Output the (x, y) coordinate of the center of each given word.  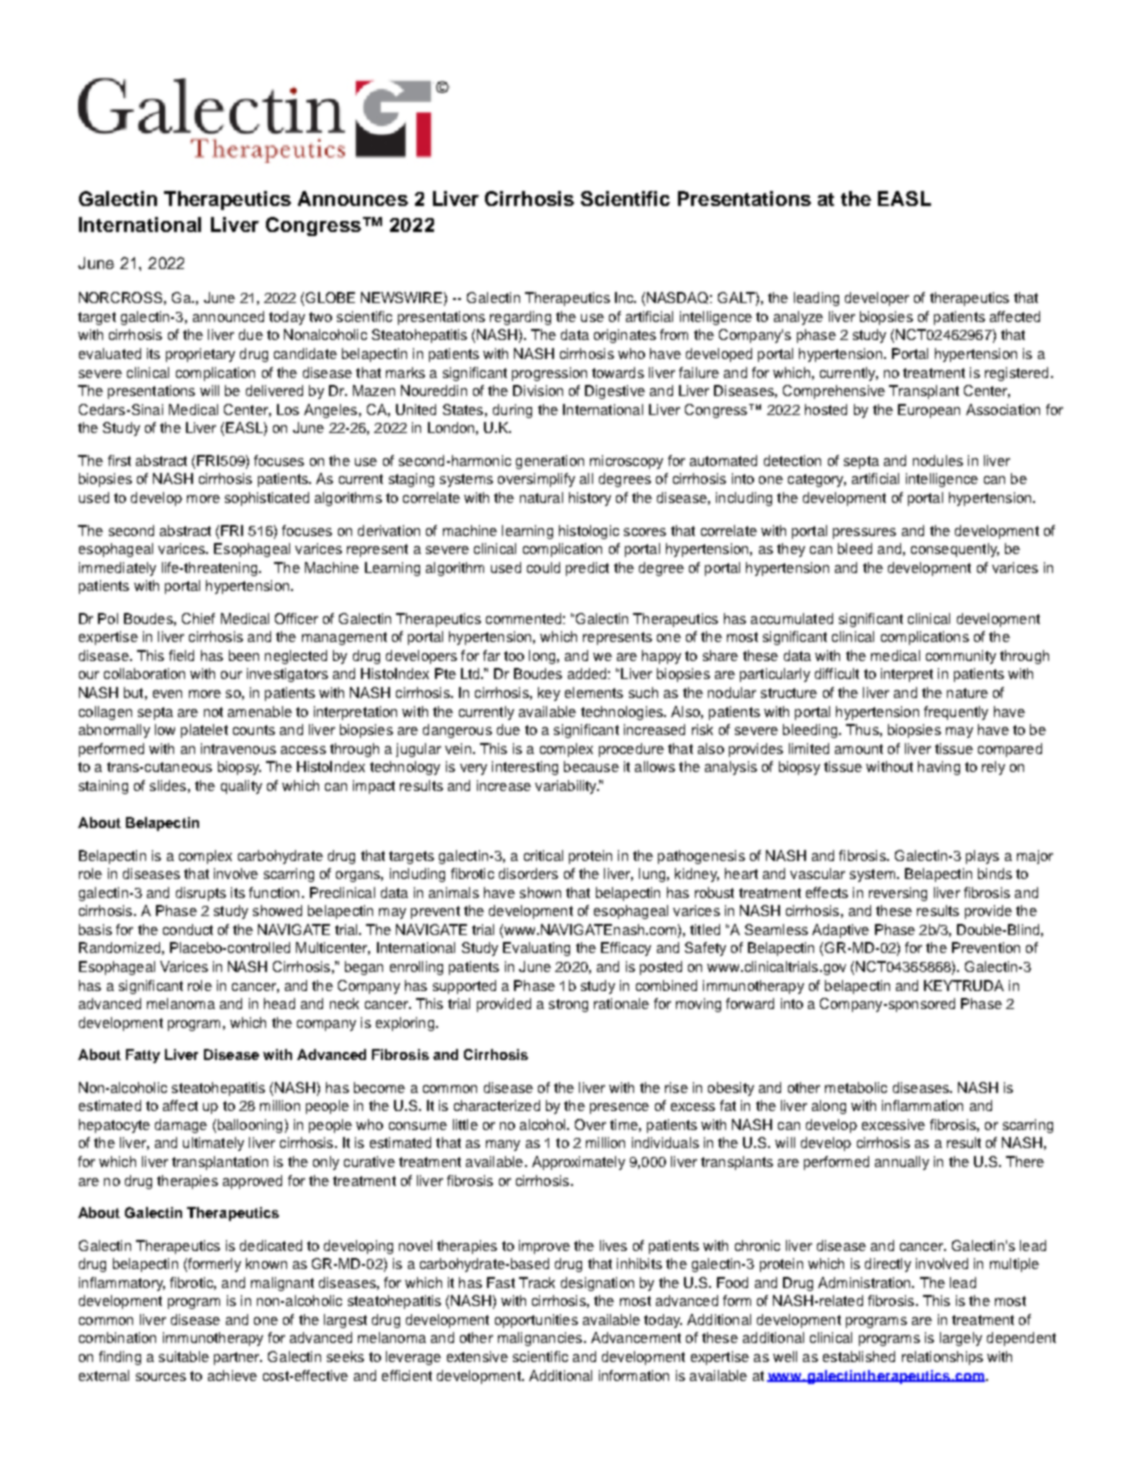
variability (567, 787)
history (590, 499)
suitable (184, 1356)
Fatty (143, 1056)
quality (241, 787)
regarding (520, 318)
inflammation (922, 1105)
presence (619, 1108)
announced (228, 316)
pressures (864, 533)
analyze (798, 318)
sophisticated (267, 499)
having (939, 768)
